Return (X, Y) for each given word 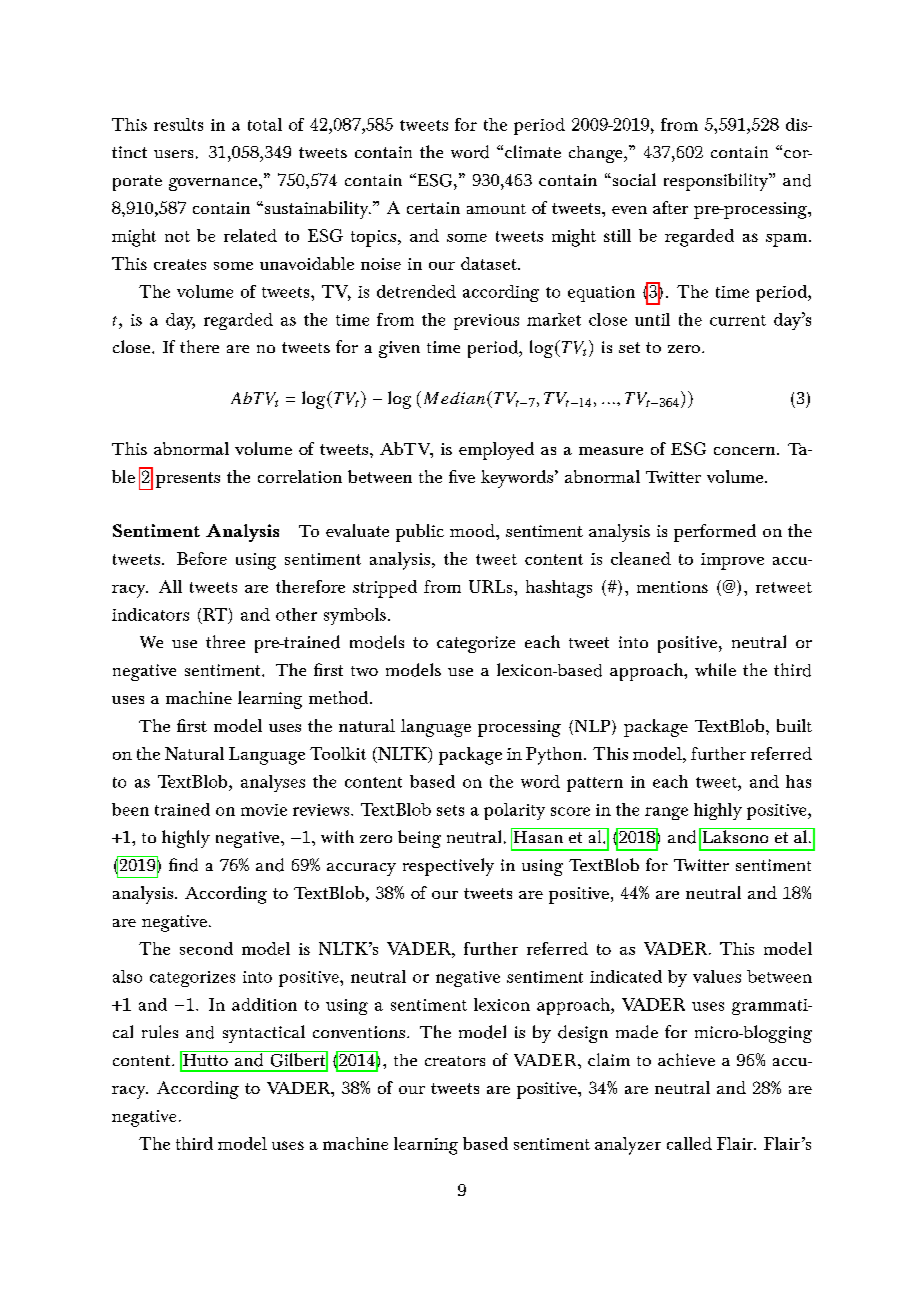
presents (188, 480)
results (178, 124)
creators (455, 1061)
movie (264, 810)
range (666, 813)
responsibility (717, 182)
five (462, 476)
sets (450, 810)
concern (746, 451)
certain (433, 208)
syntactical (264, 1034)
